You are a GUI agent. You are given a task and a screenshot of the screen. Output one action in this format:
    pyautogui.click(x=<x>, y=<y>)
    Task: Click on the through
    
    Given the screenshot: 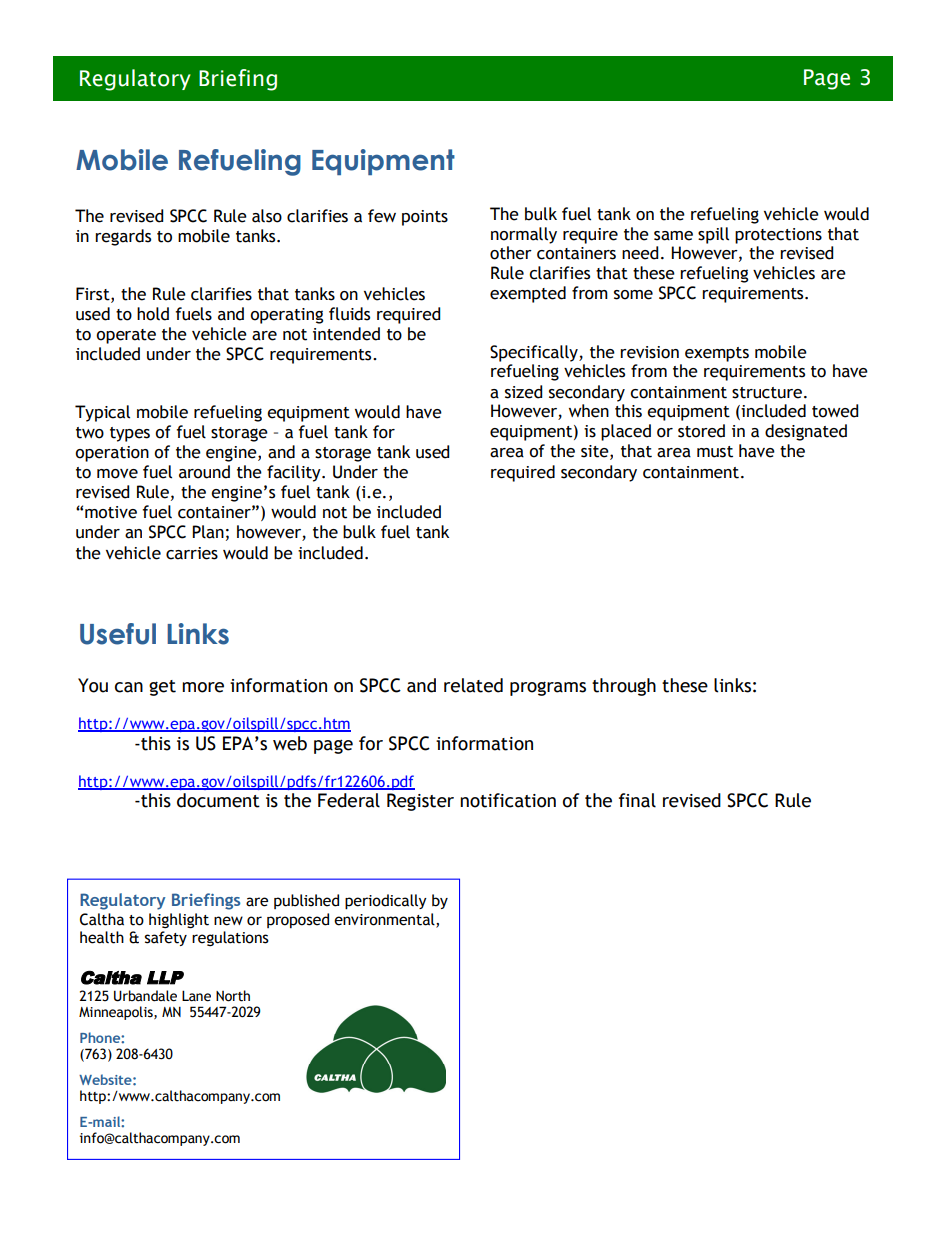 What is the action you would take?
    pyautogui.click(x=624, y=687)
